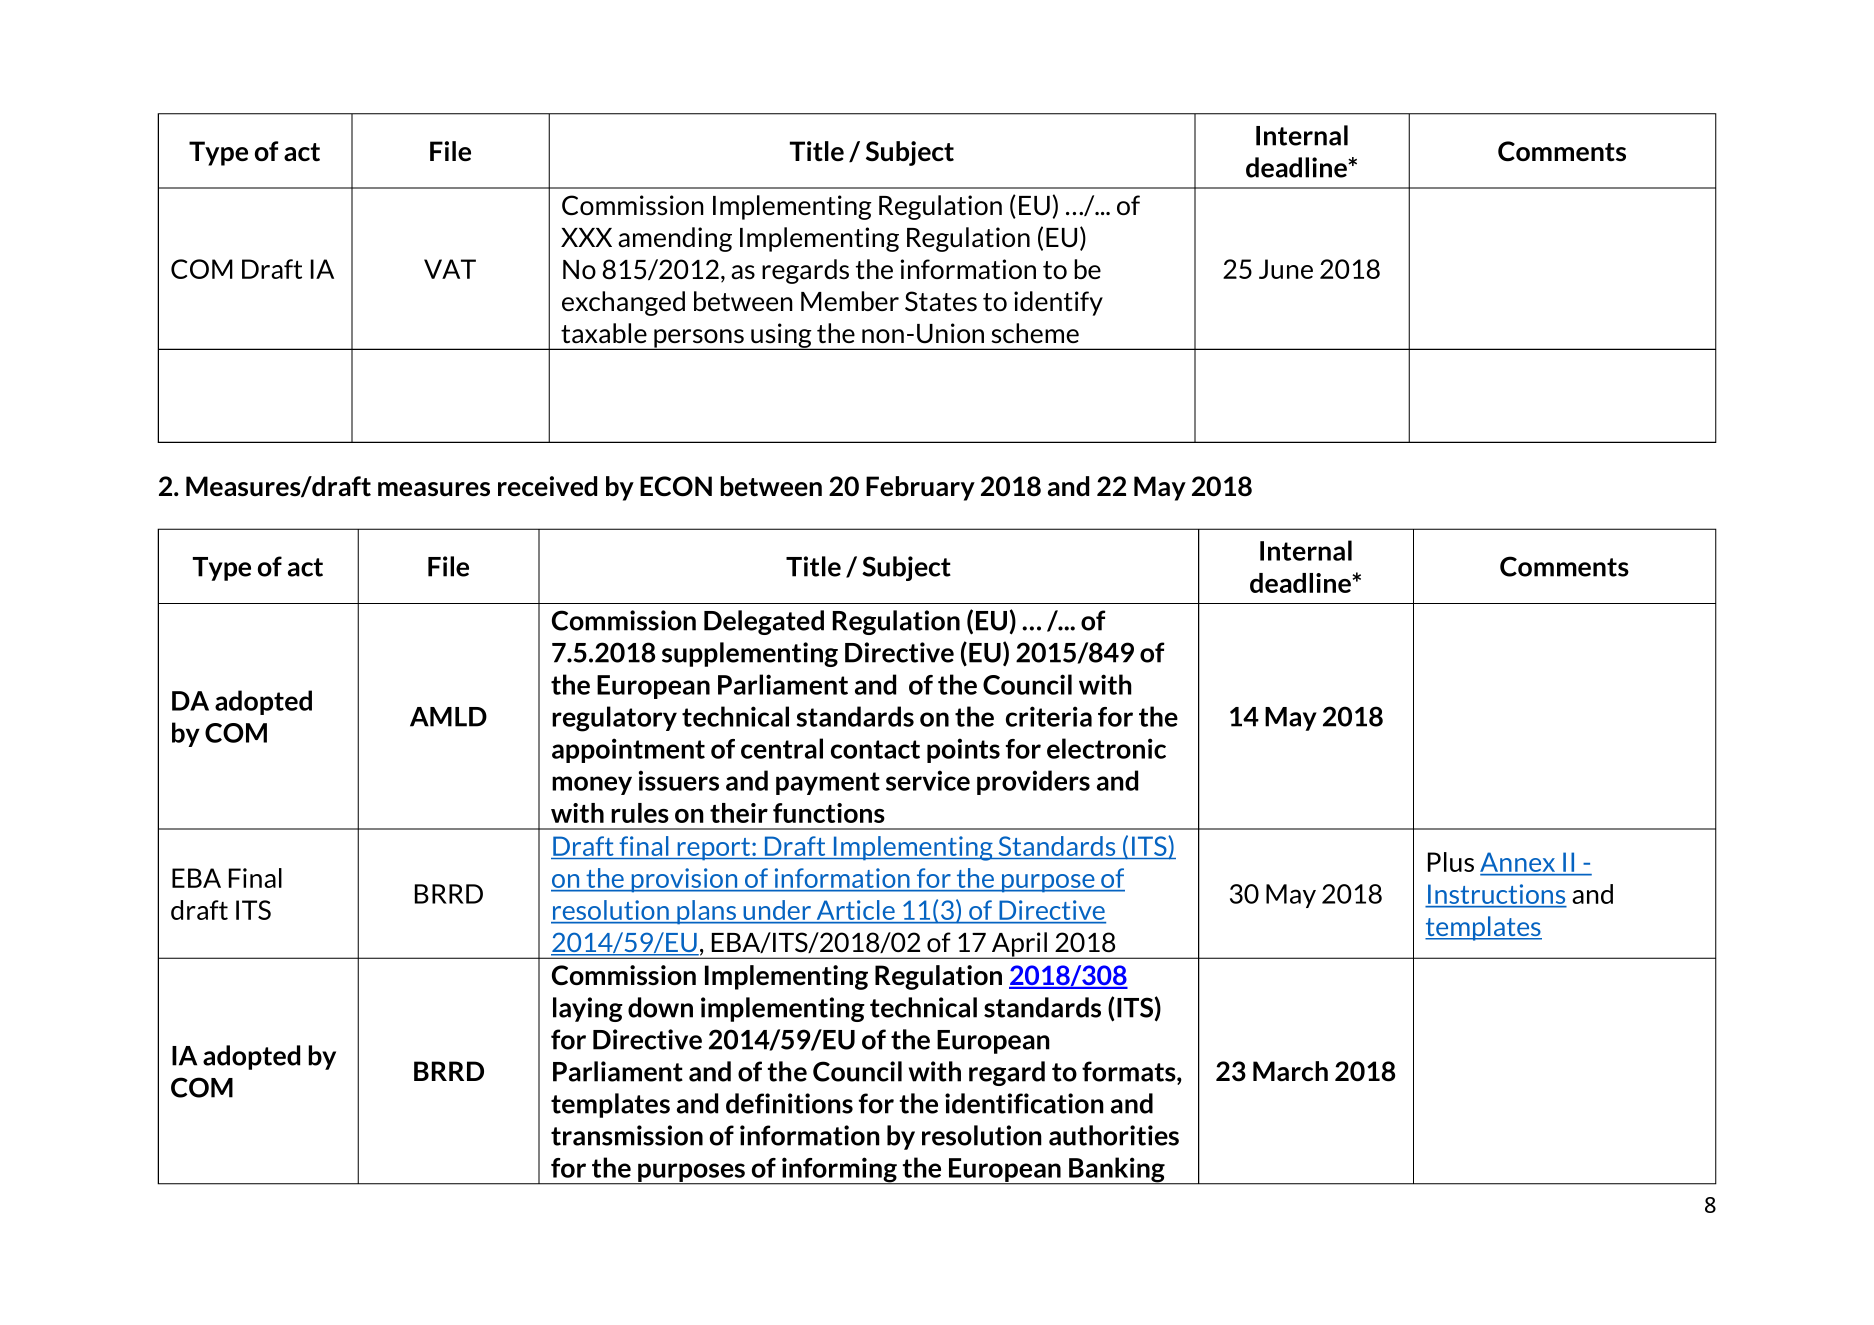  Describe the element at coordinates (1290, 1071) in the image. I see `March` at that location.
